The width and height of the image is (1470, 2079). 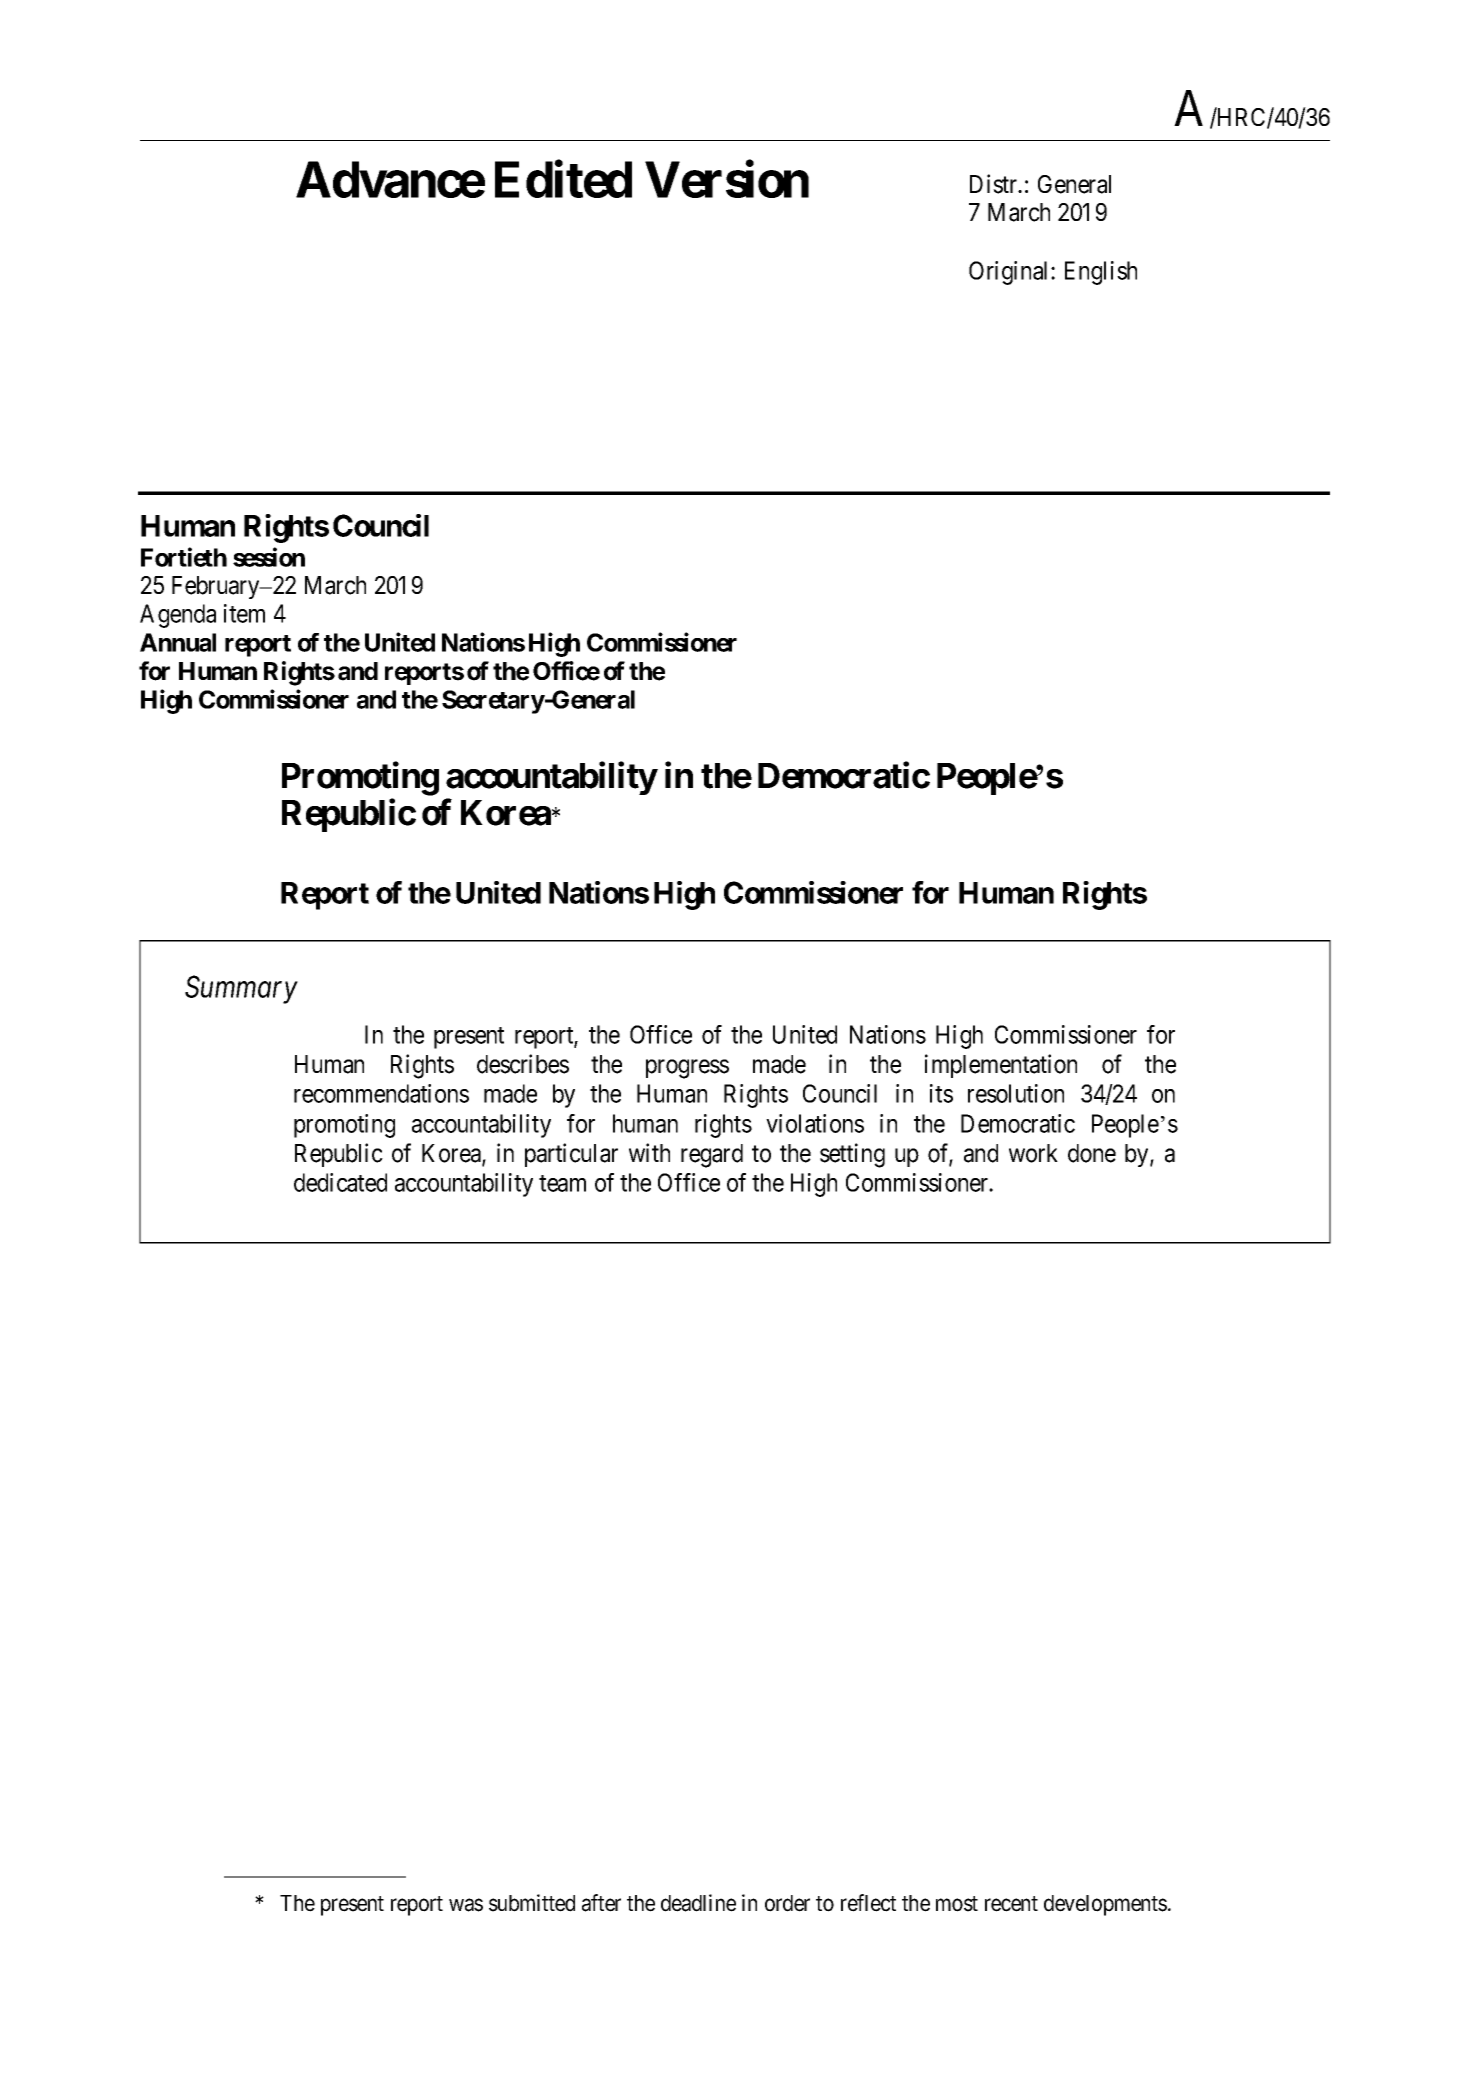 I want to click on Edited, so click(x=563, y=179).
